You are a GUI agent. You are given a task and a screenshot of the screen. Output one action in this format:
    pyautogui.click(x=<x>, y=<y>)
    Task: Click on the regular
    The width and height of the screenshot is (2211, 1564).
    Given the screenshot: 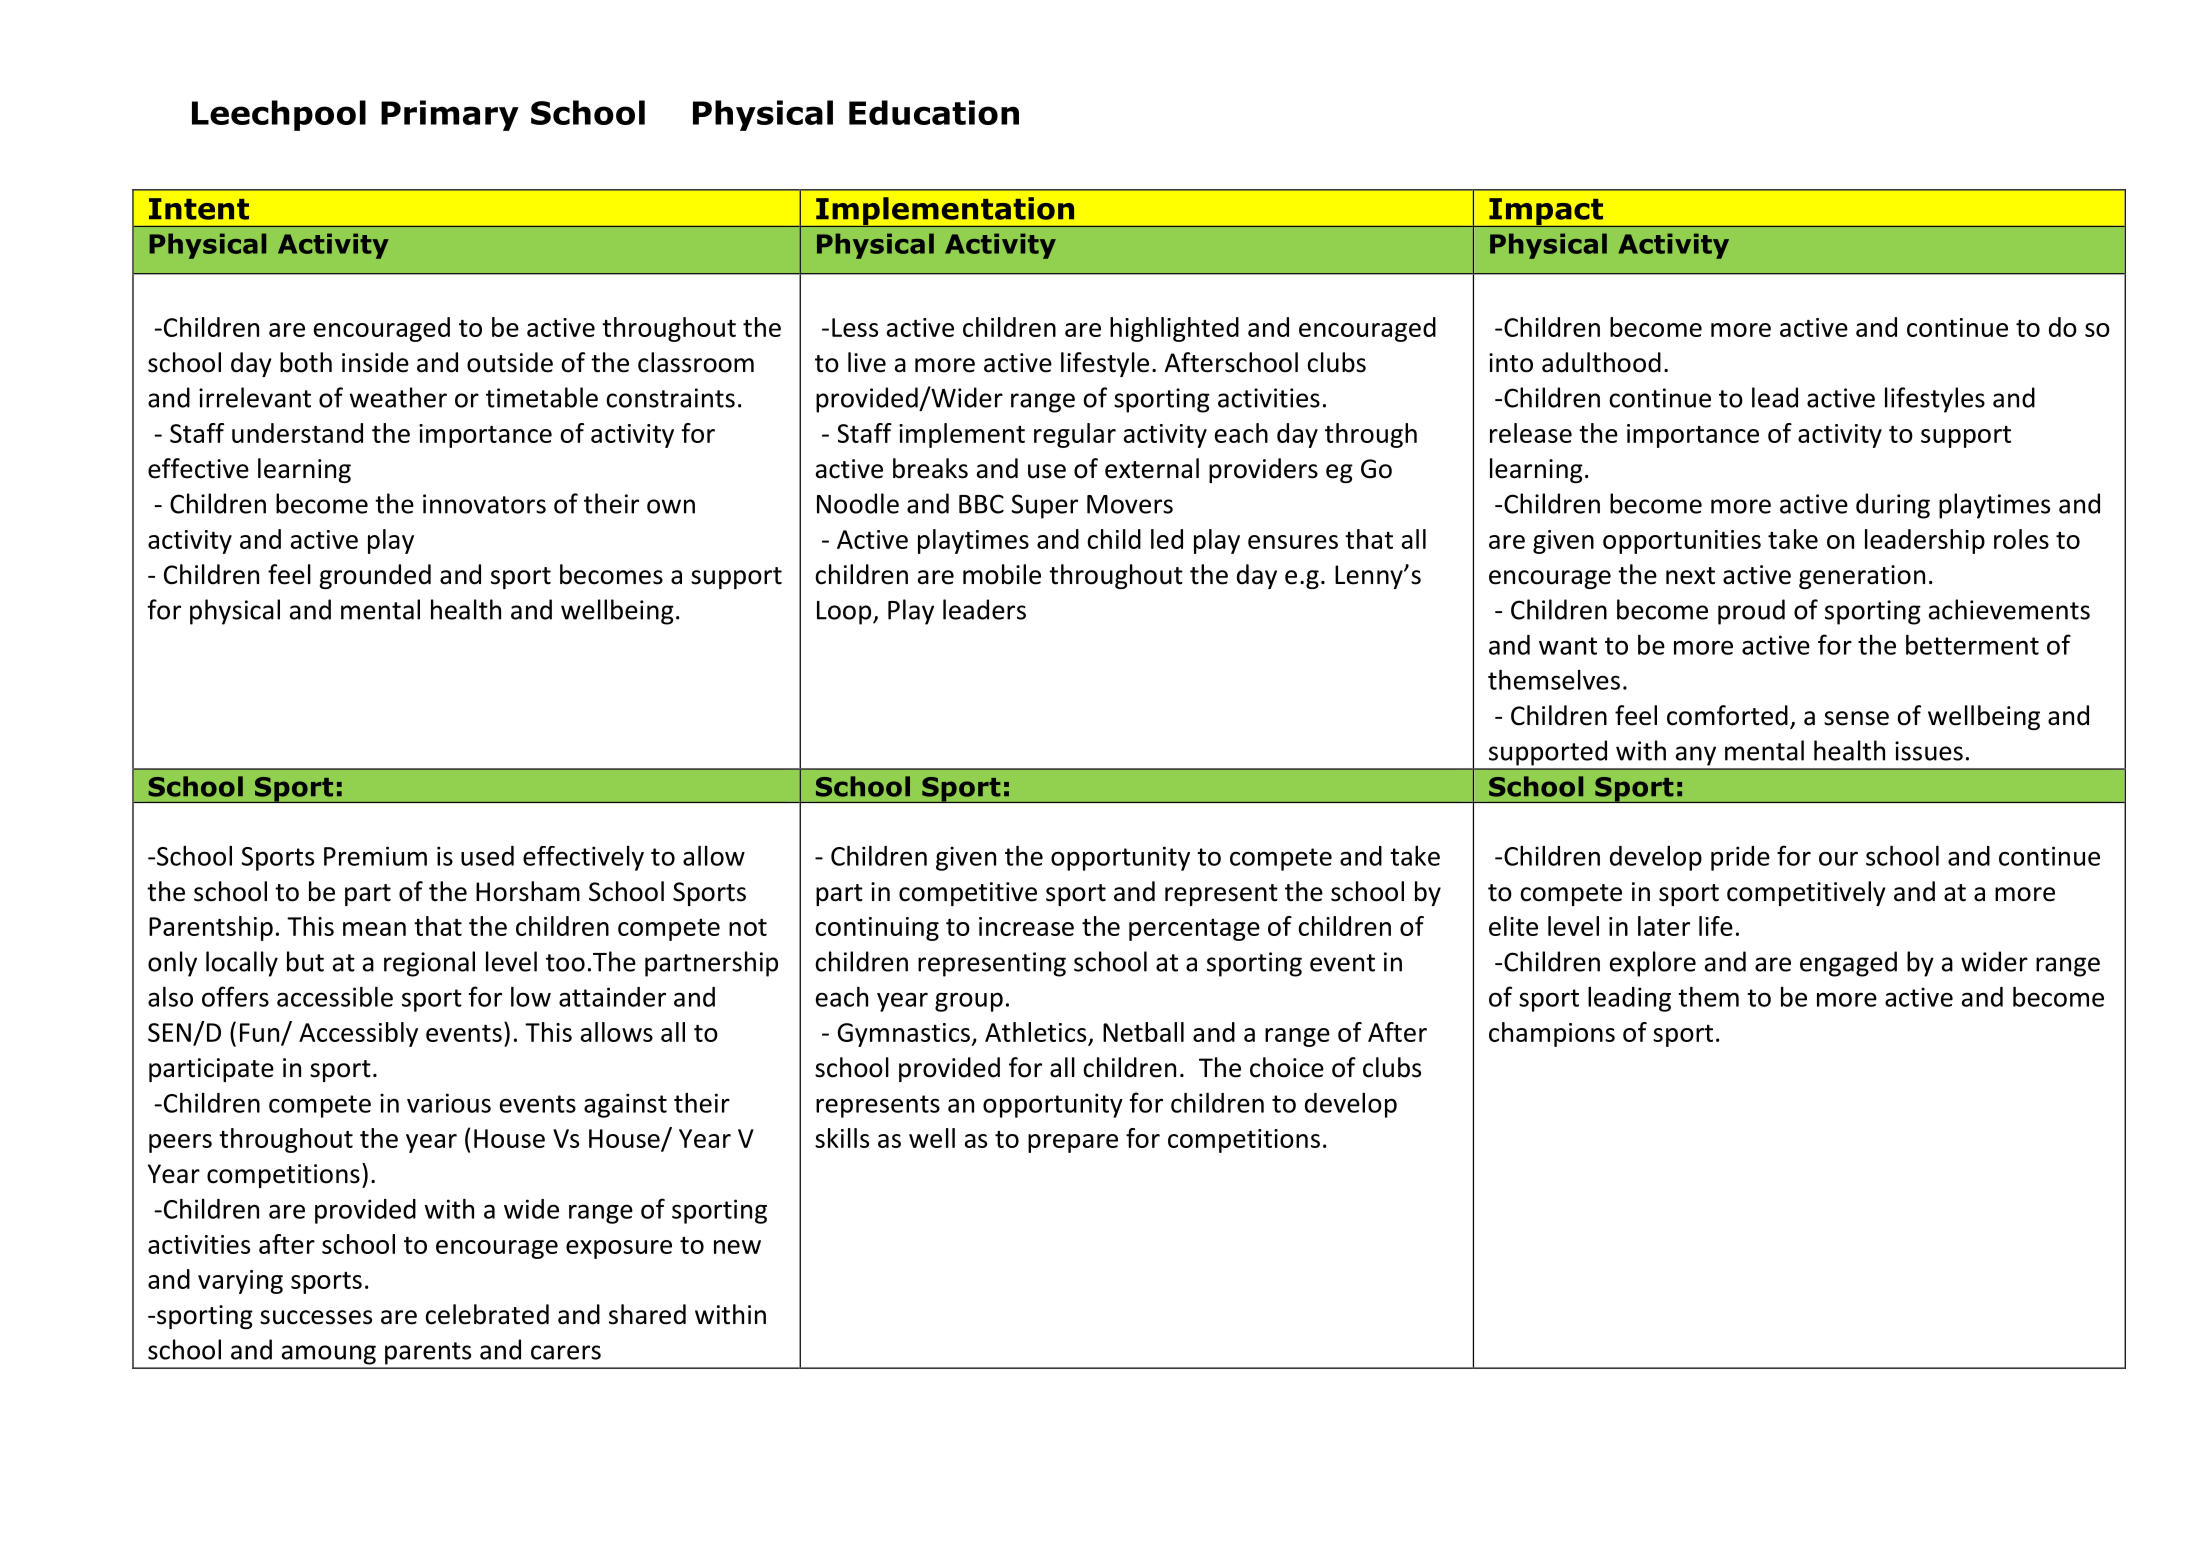 What is the action you would take?
    pyautogui.click(x=1075, y=435)
